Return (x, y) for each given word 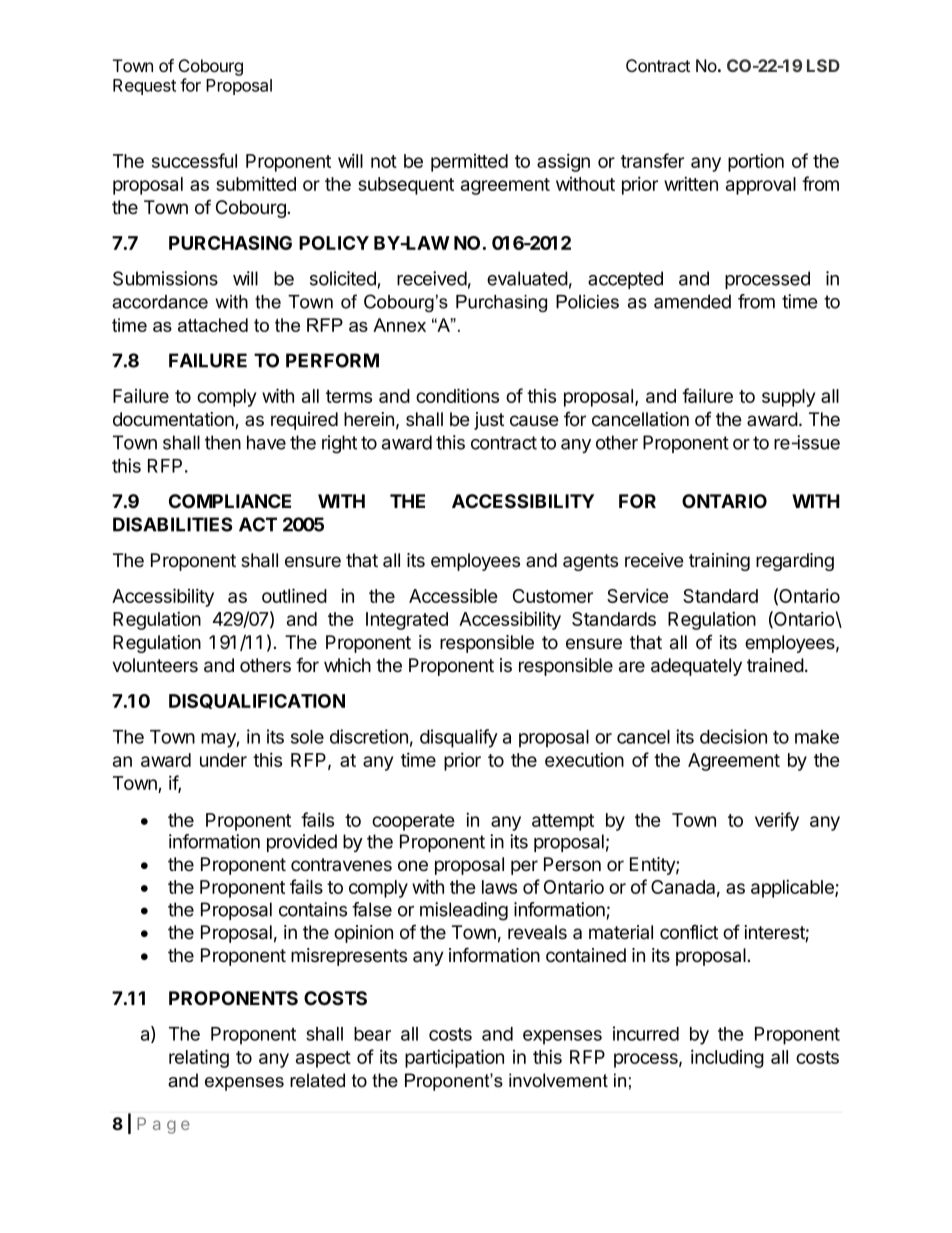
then (223, 442)
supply (788, 398)
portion (756, 162)
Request (144, 87)
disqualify (459, 738)
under (223, 760)
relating (199, 1058)
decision (733, 736)
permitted (469, 163)
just (489, 421)
